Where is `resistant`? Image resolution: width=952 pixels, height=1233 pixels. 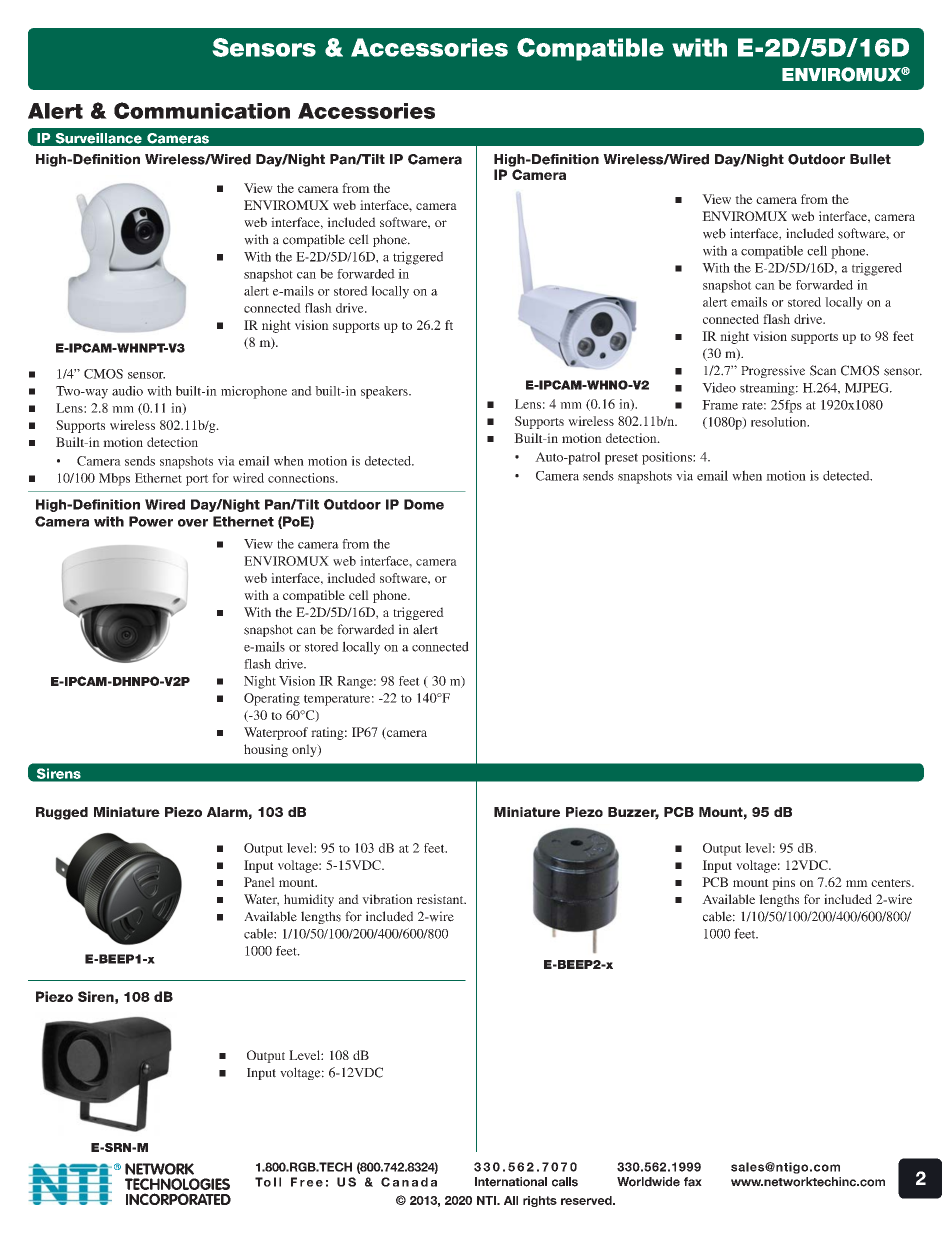 resistant is located at coordinates (441, 899).
